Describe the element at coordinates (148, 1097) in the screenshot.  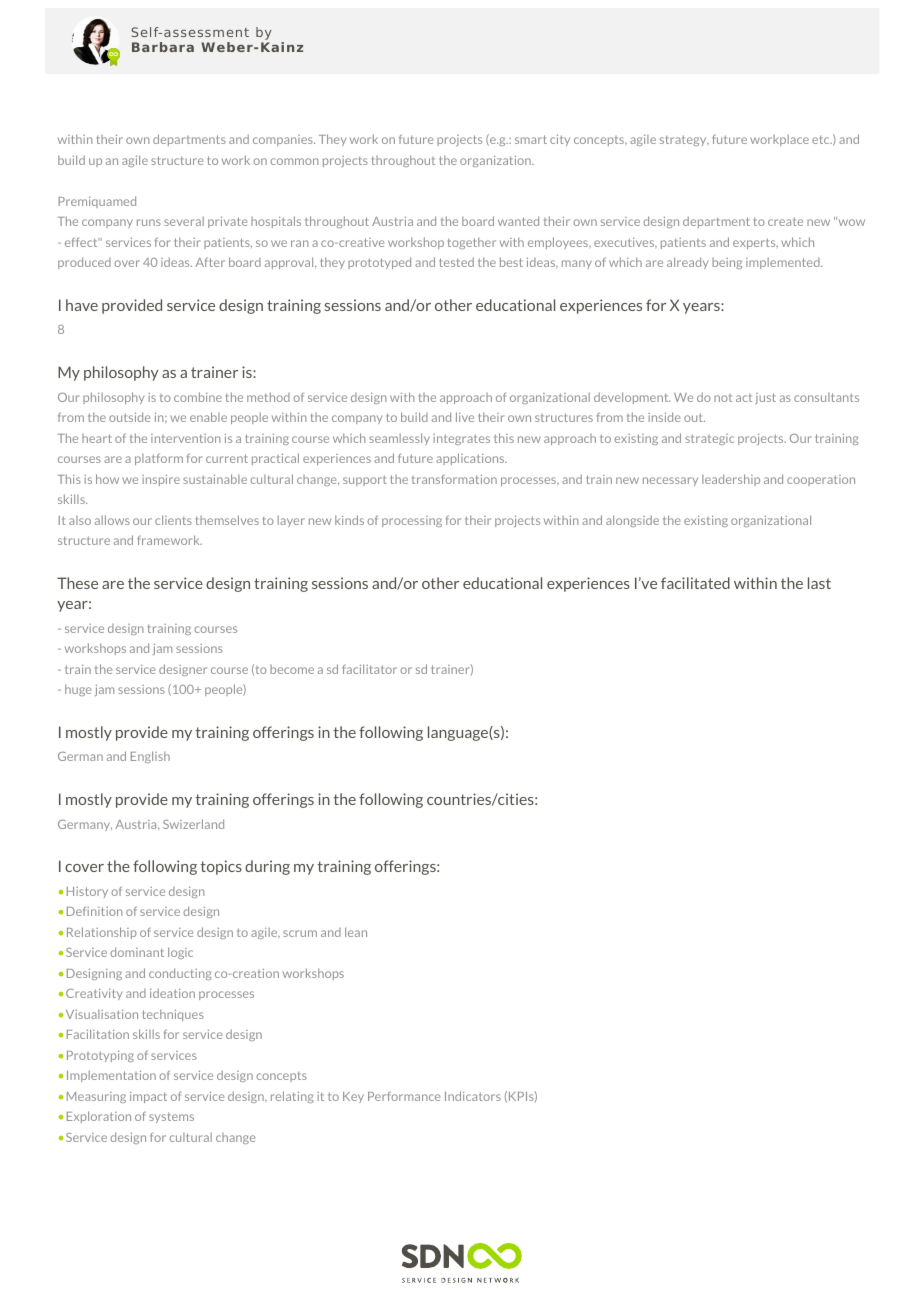
I see `impact` at that location.
